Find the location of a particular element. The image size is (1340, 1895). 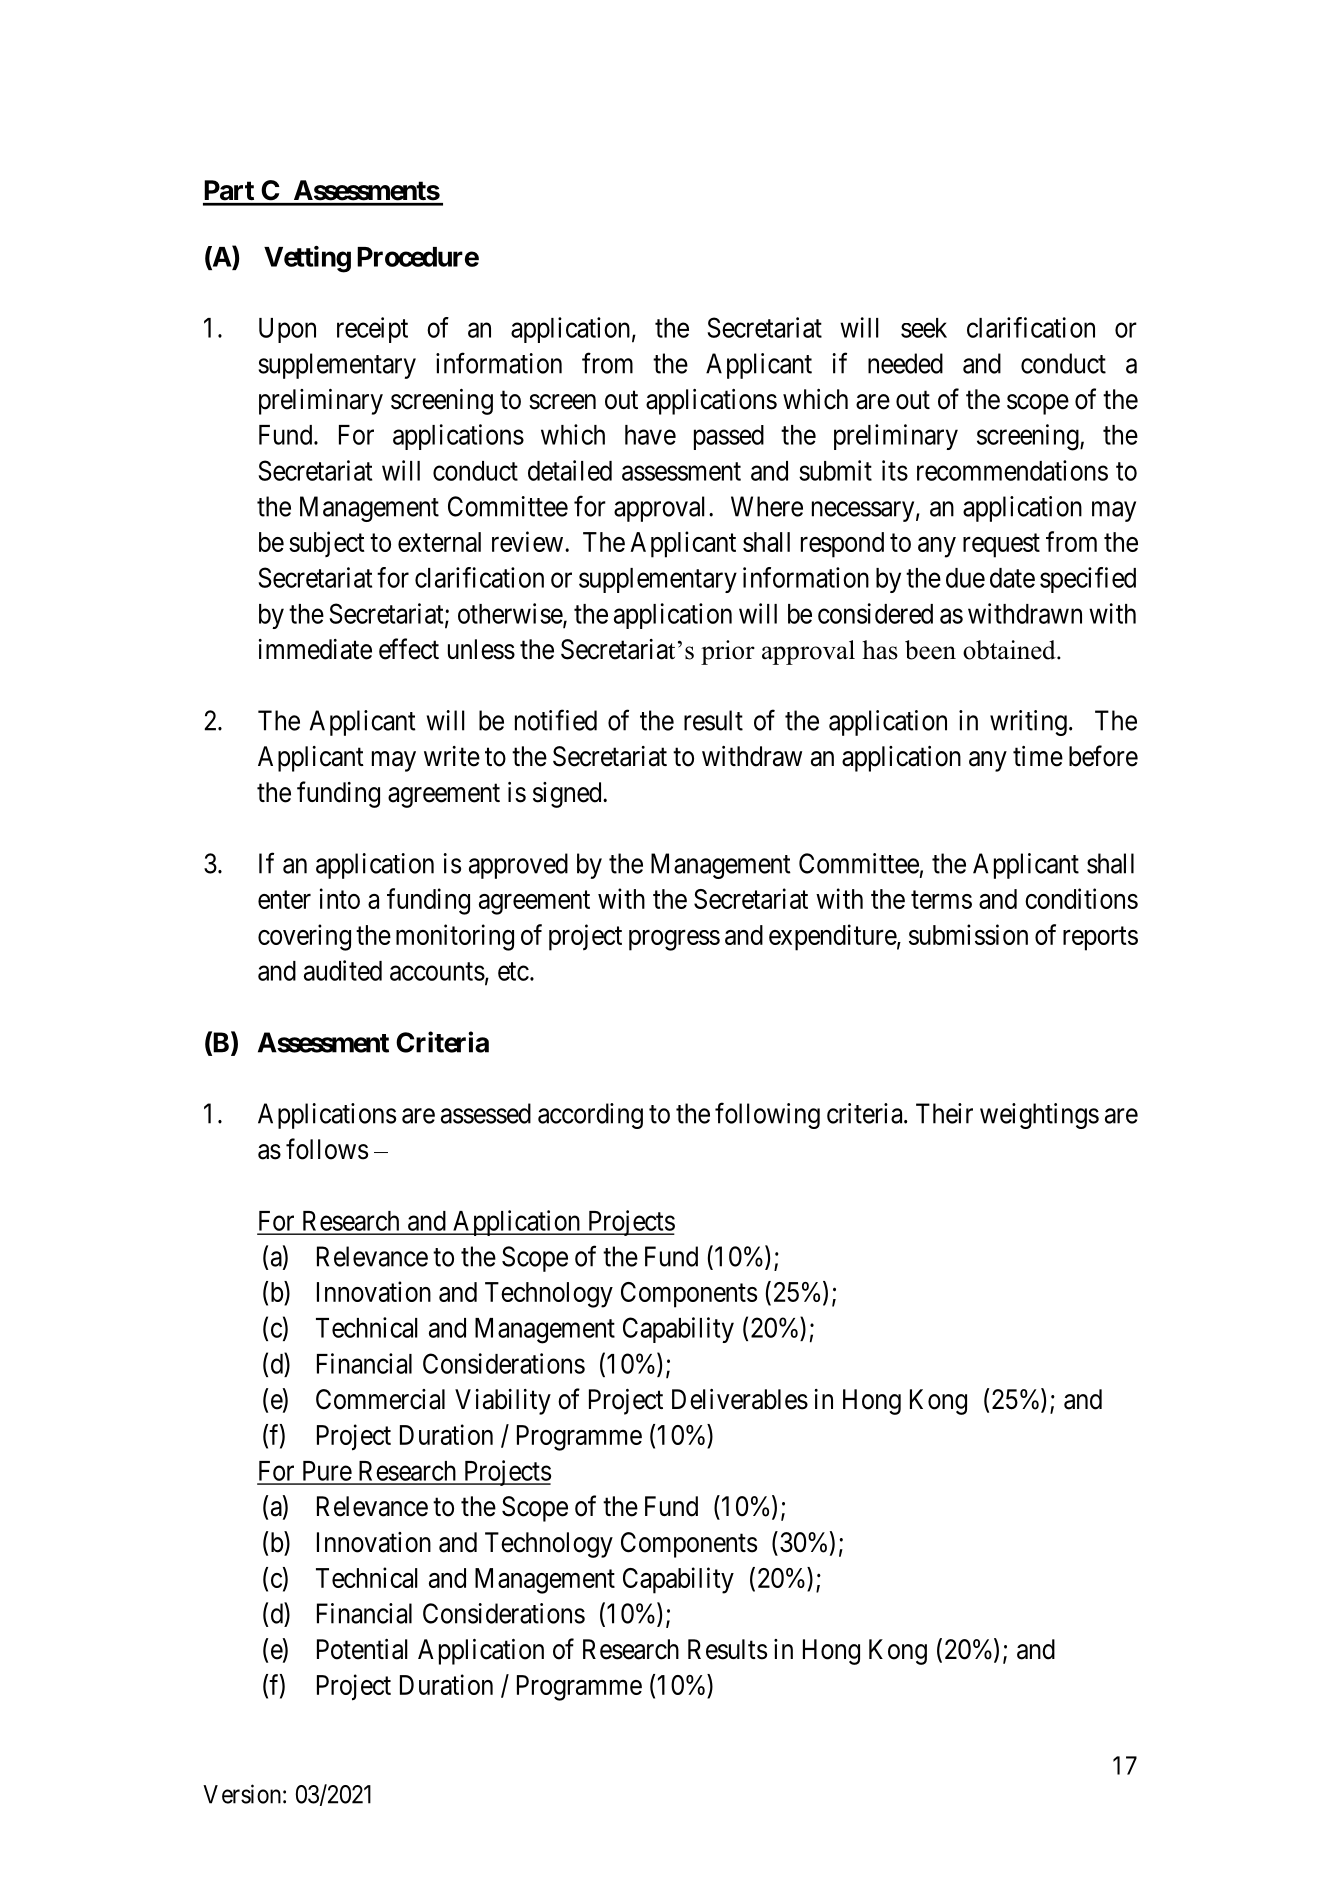

obtained is located at coordinates (1010, 650).
